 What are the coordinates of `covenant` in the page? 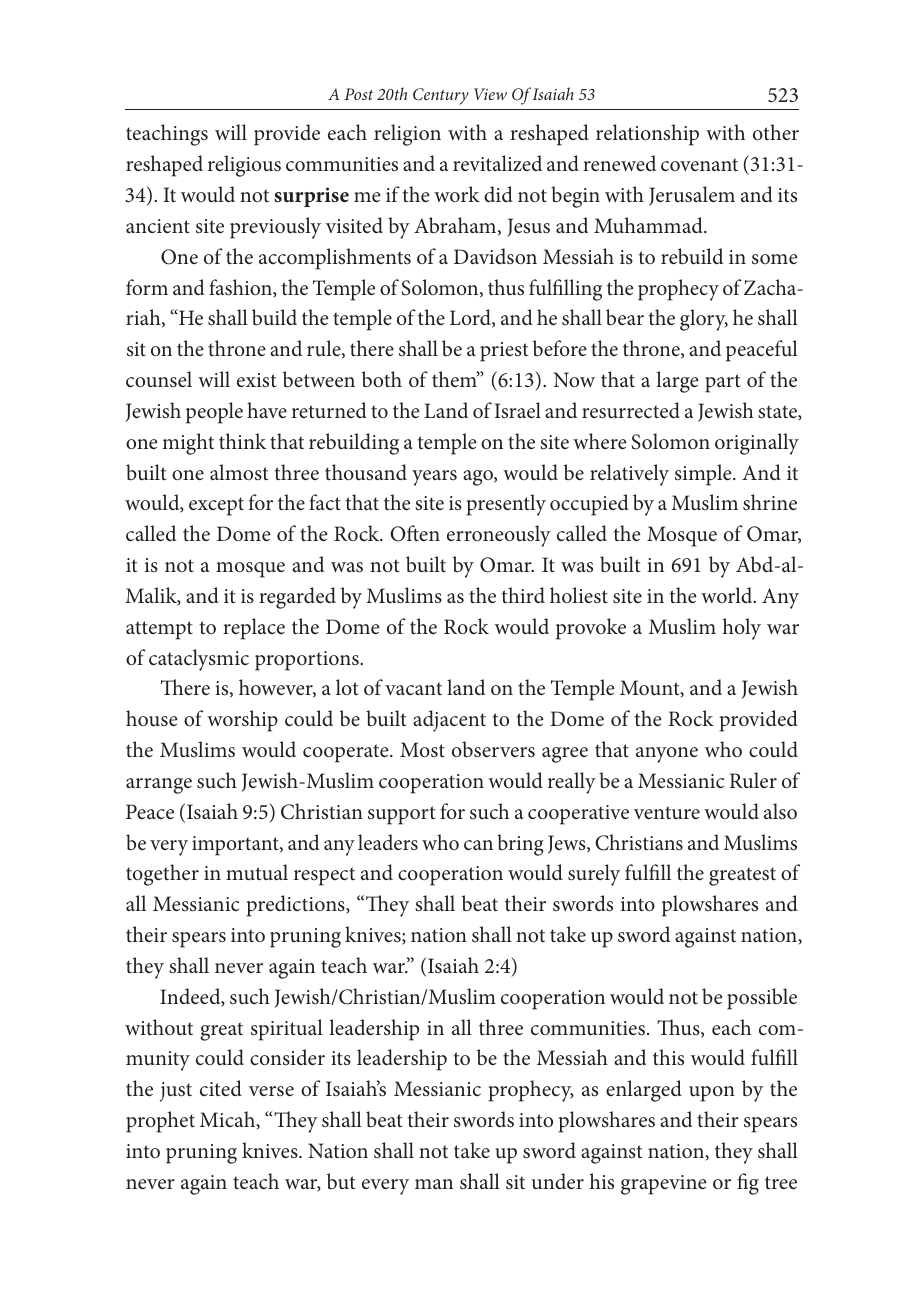 It's located at (699, 165).
